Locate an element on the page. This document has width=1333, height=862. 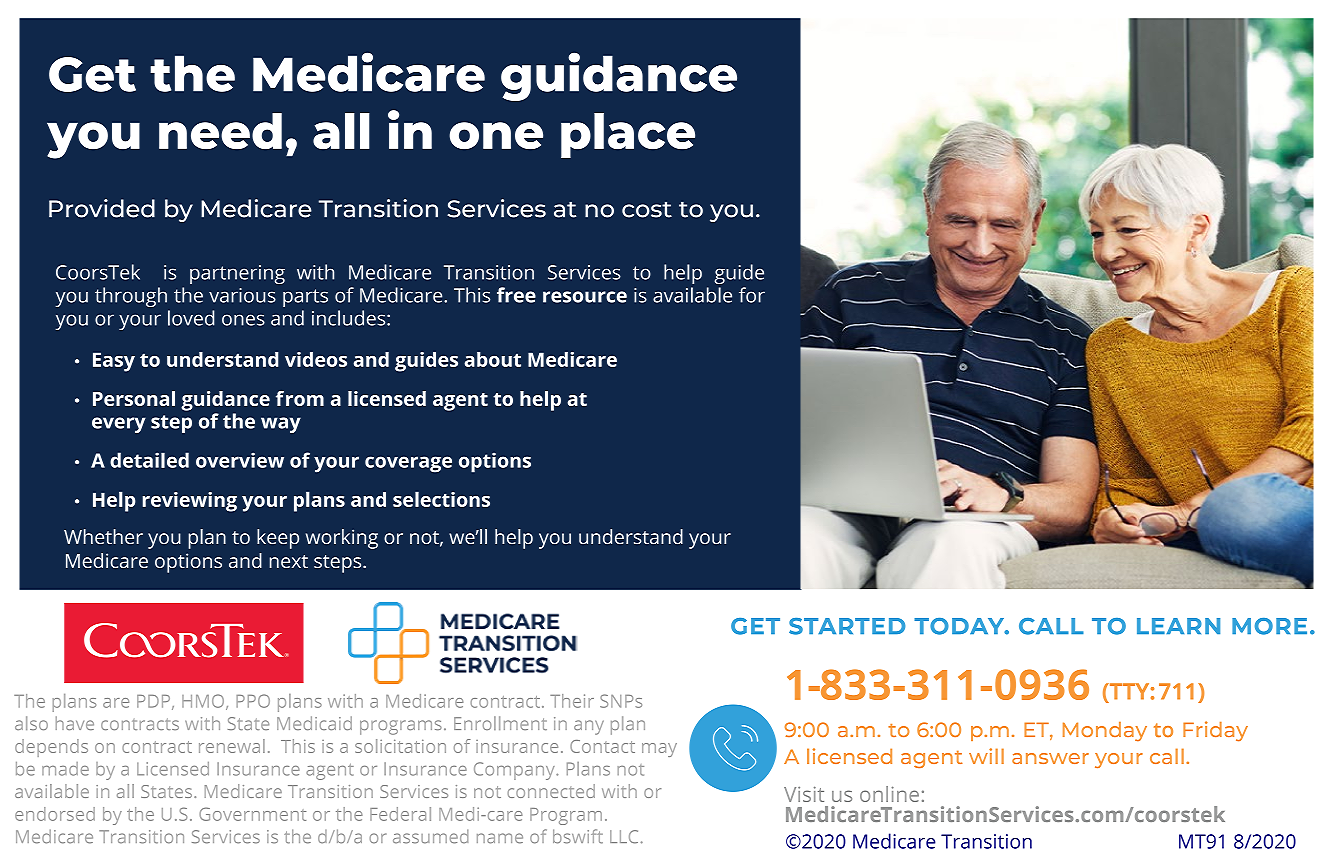
need is located at coordinates (220, 131).
